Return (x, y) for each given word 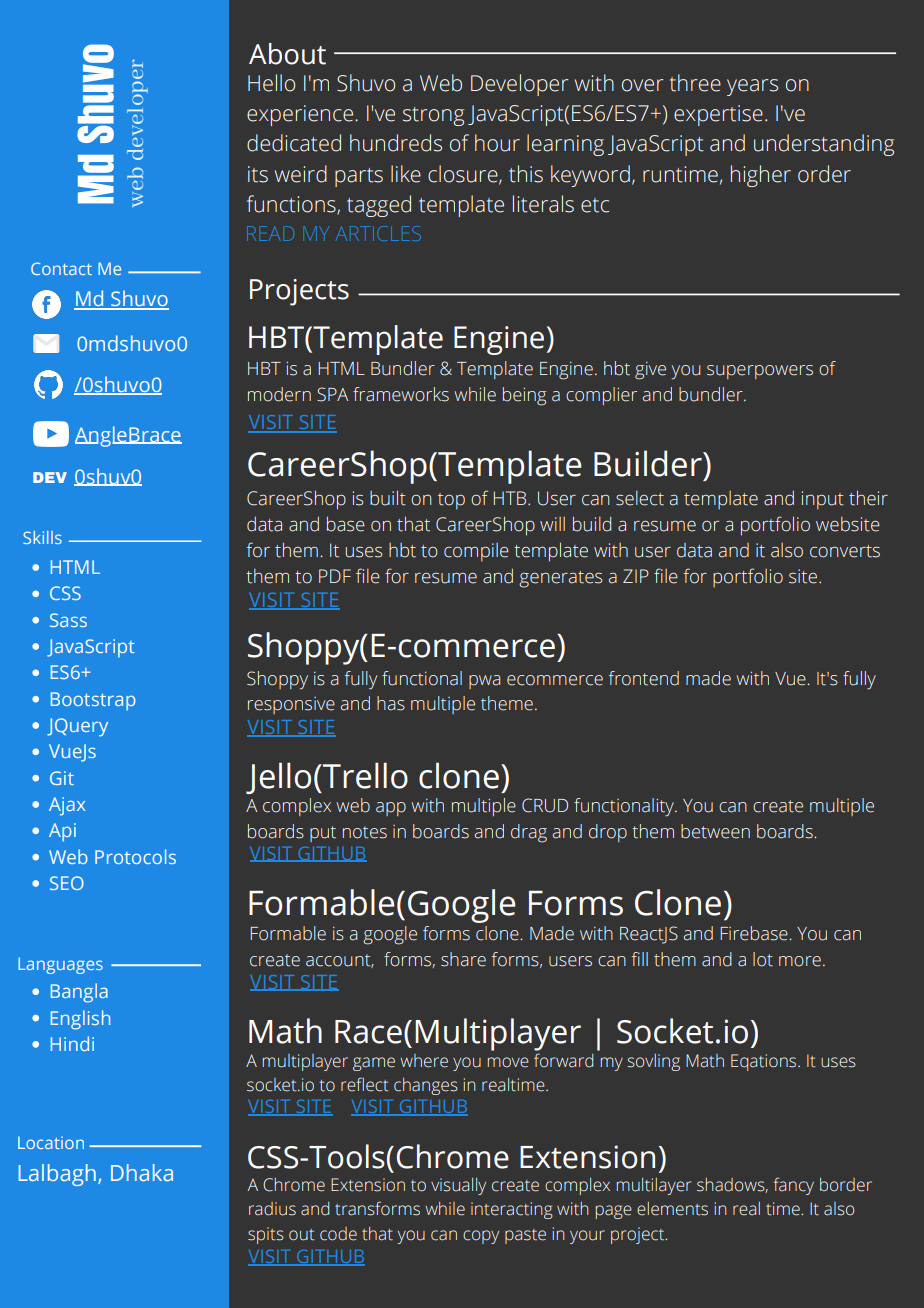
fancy (794, 1186)
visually (458, 1186)
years (752, 87)
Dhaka (142, 1172)
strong (433, 116)
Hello (271, 83)
